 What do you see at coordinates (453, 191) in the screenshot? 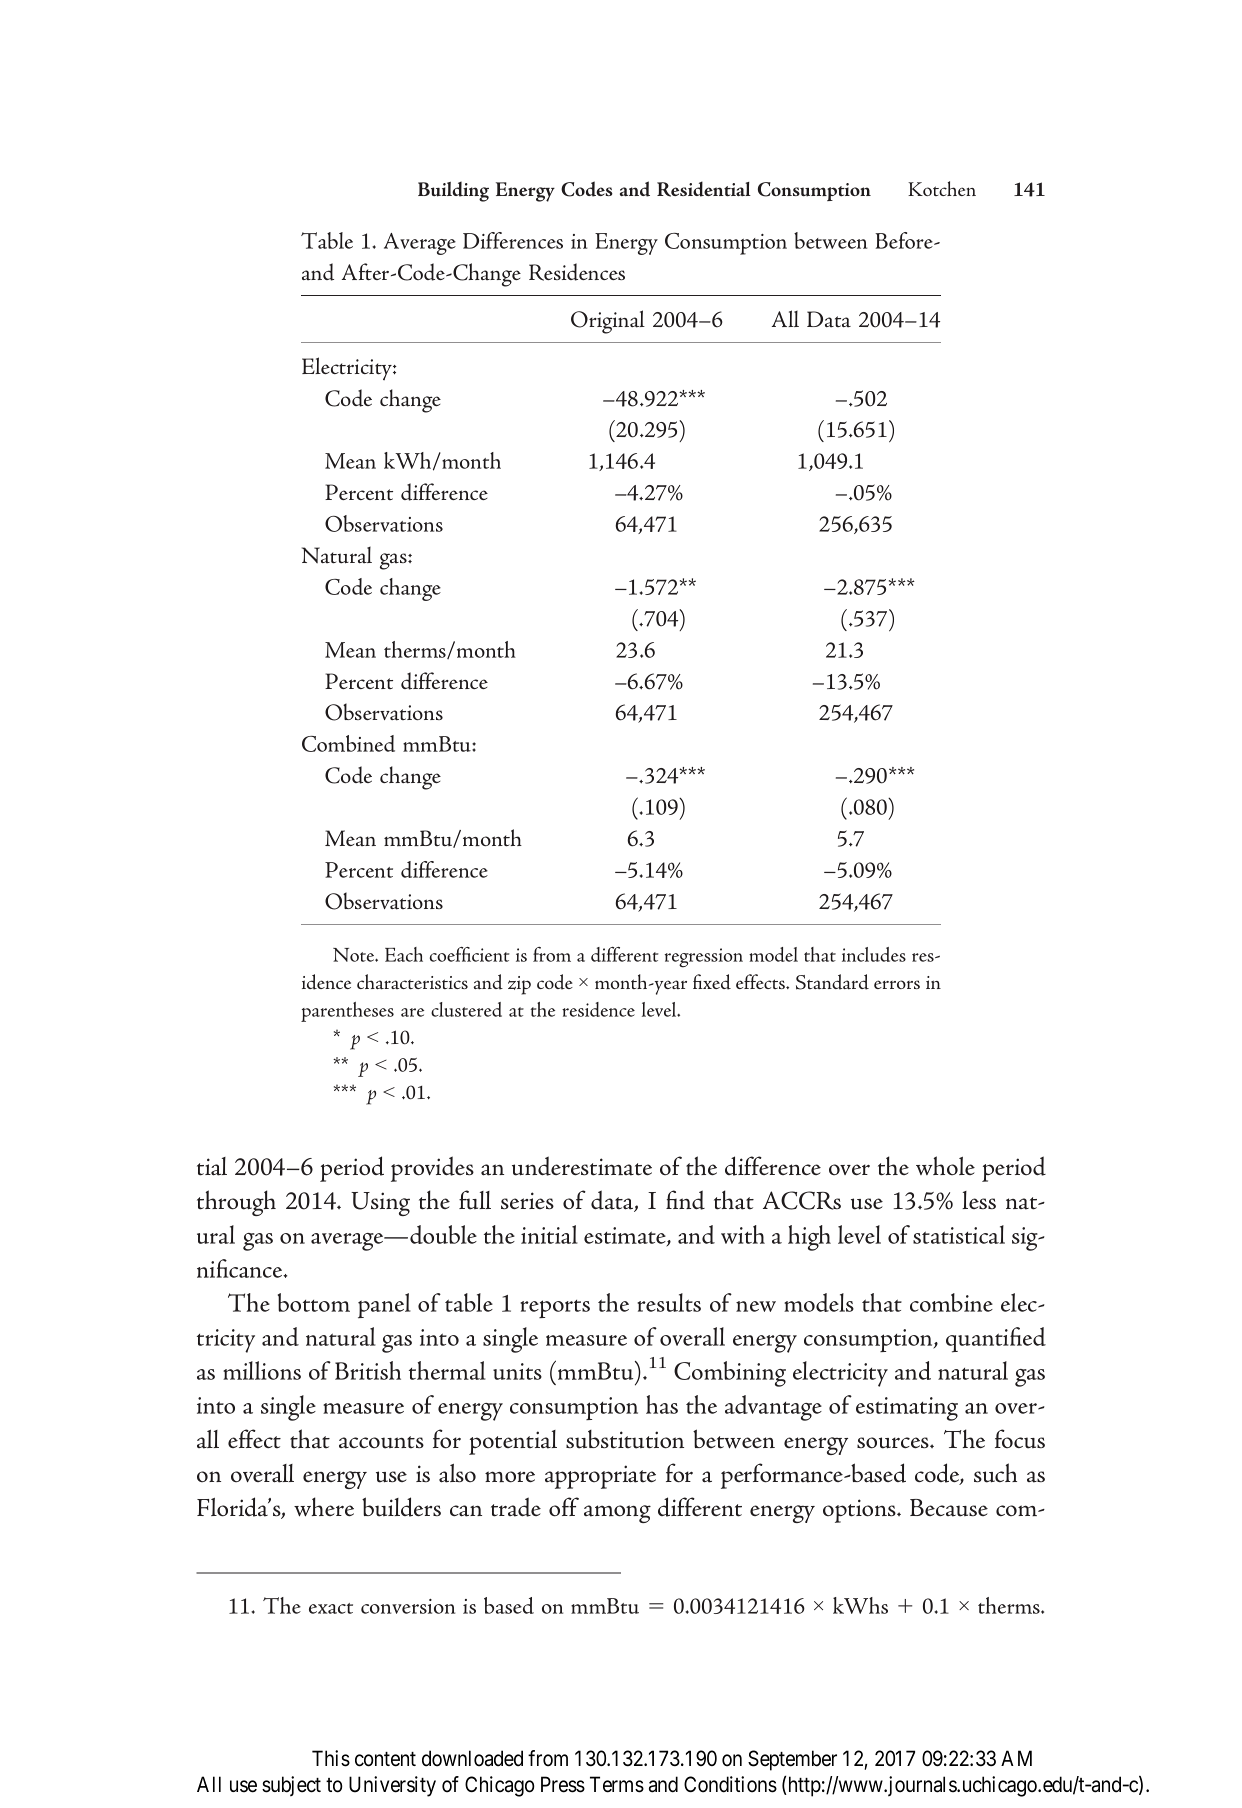
I see `Building` at bounding box center [453, 191].
